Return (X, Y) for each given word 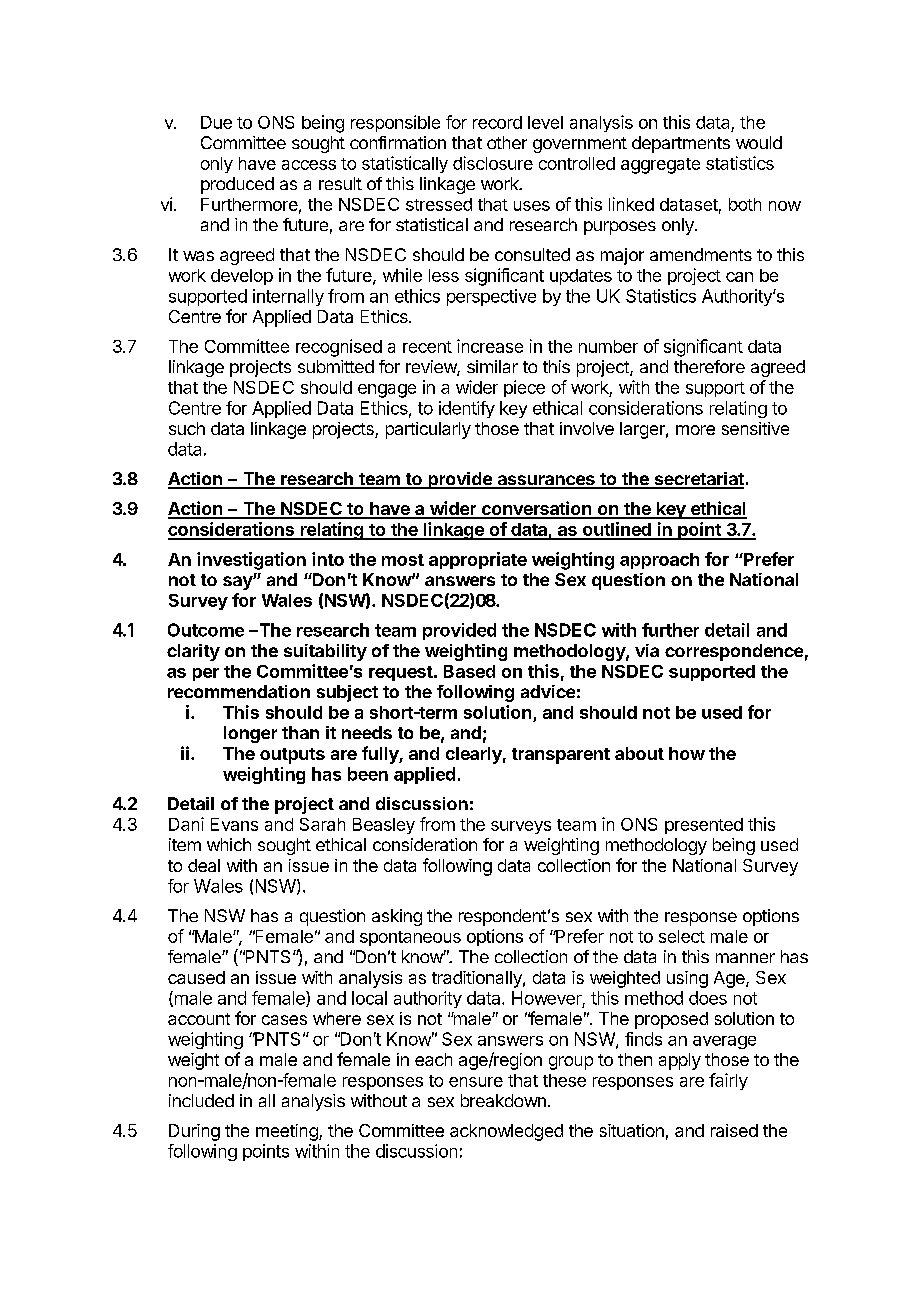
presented (704, 826)
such (187, 428)
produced (237, 185)
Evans (234, 824)
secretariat (698, 480)
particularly (428, 430)
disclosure (493, 163)
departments (681, 144)
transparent (561, 756)
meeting (288, 1132)
